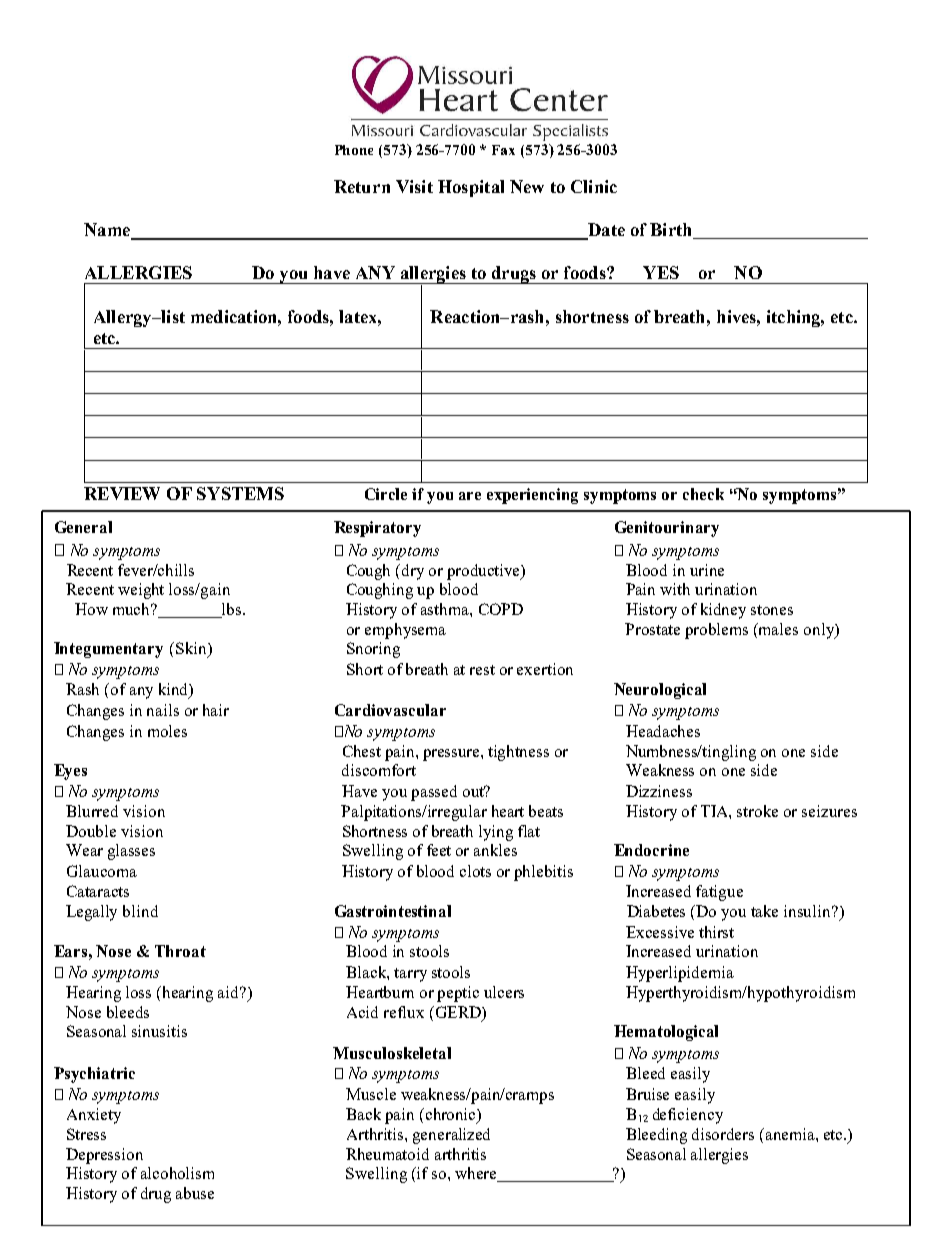 Image resolution: width=952 pixels, height=1233 pixels. What do you see at coordinates (471, 188) in the screenshot?
I see `Hospital` at bounding box center [471, 188].
